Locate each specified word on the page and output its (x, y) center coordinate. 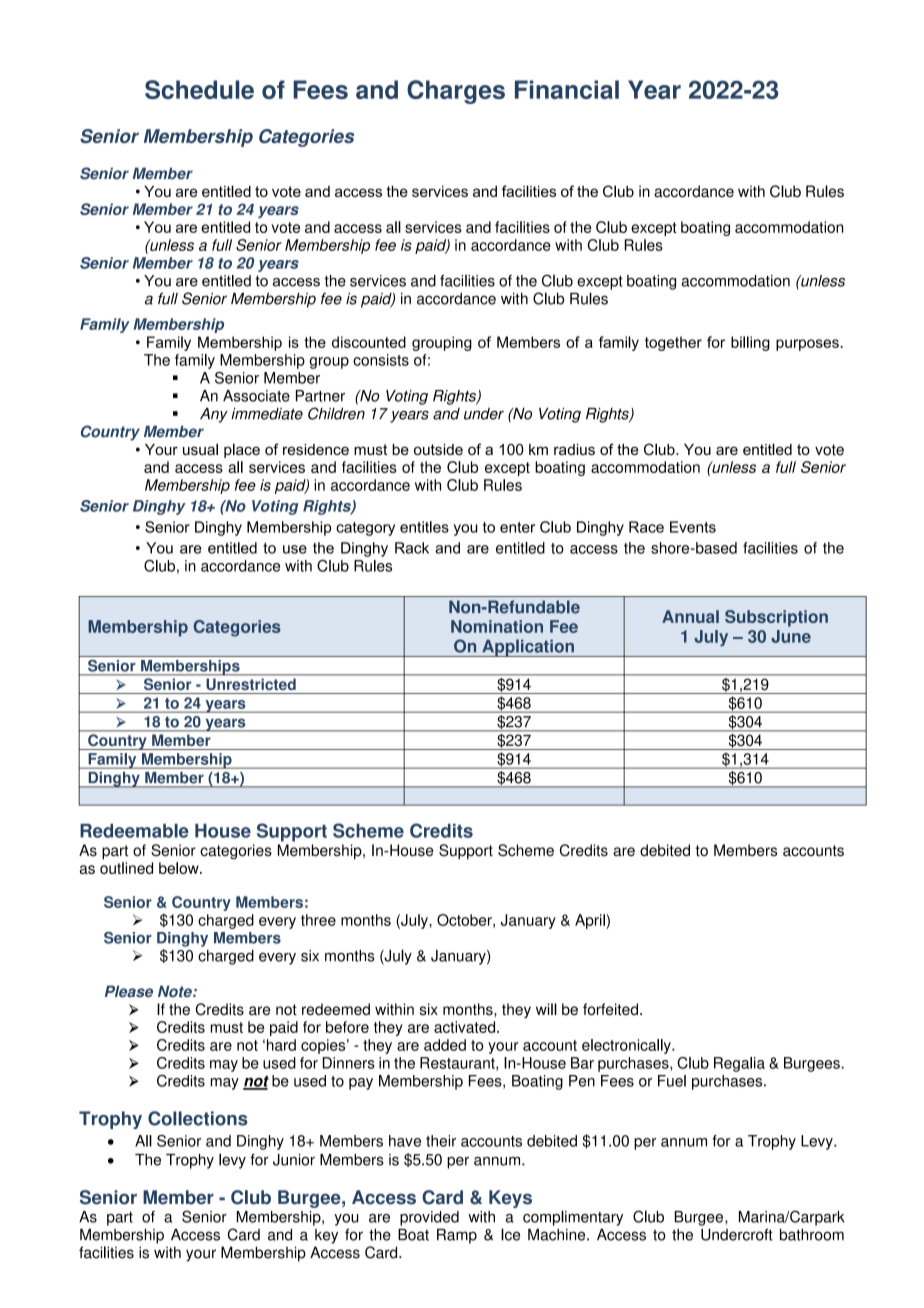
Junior (294, 1160)
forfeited (610, 1009)
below (180, 868)
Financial (567, 89)
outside (438, 449)
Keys (510, 1199)
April (591, 921)
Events (693, 527)
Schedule (199, 89)
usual (200, 449)
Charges (456, 92)
